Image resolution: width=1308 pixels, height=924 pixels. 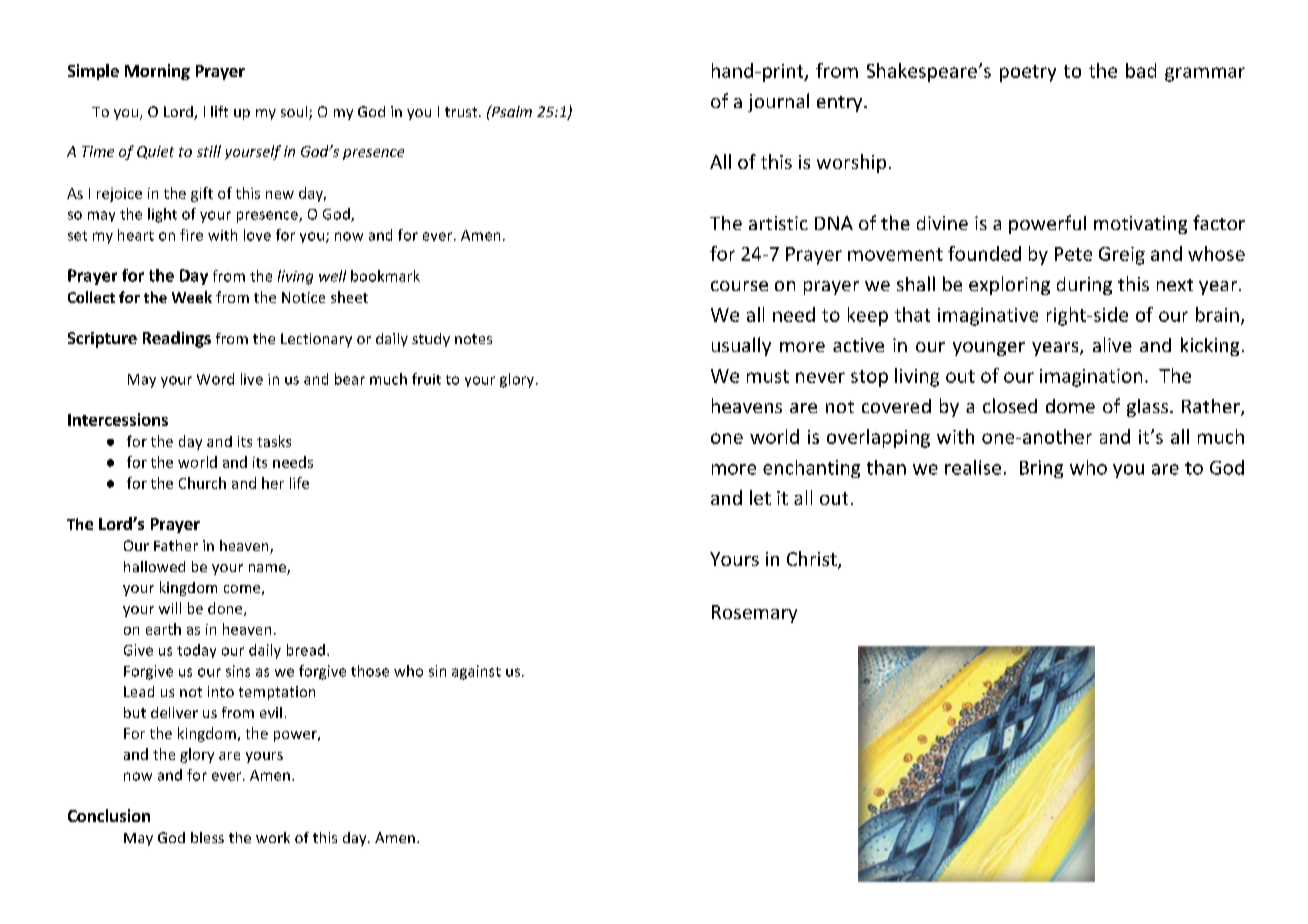 I want to click on poetry, so click(x=1028, y=73).
